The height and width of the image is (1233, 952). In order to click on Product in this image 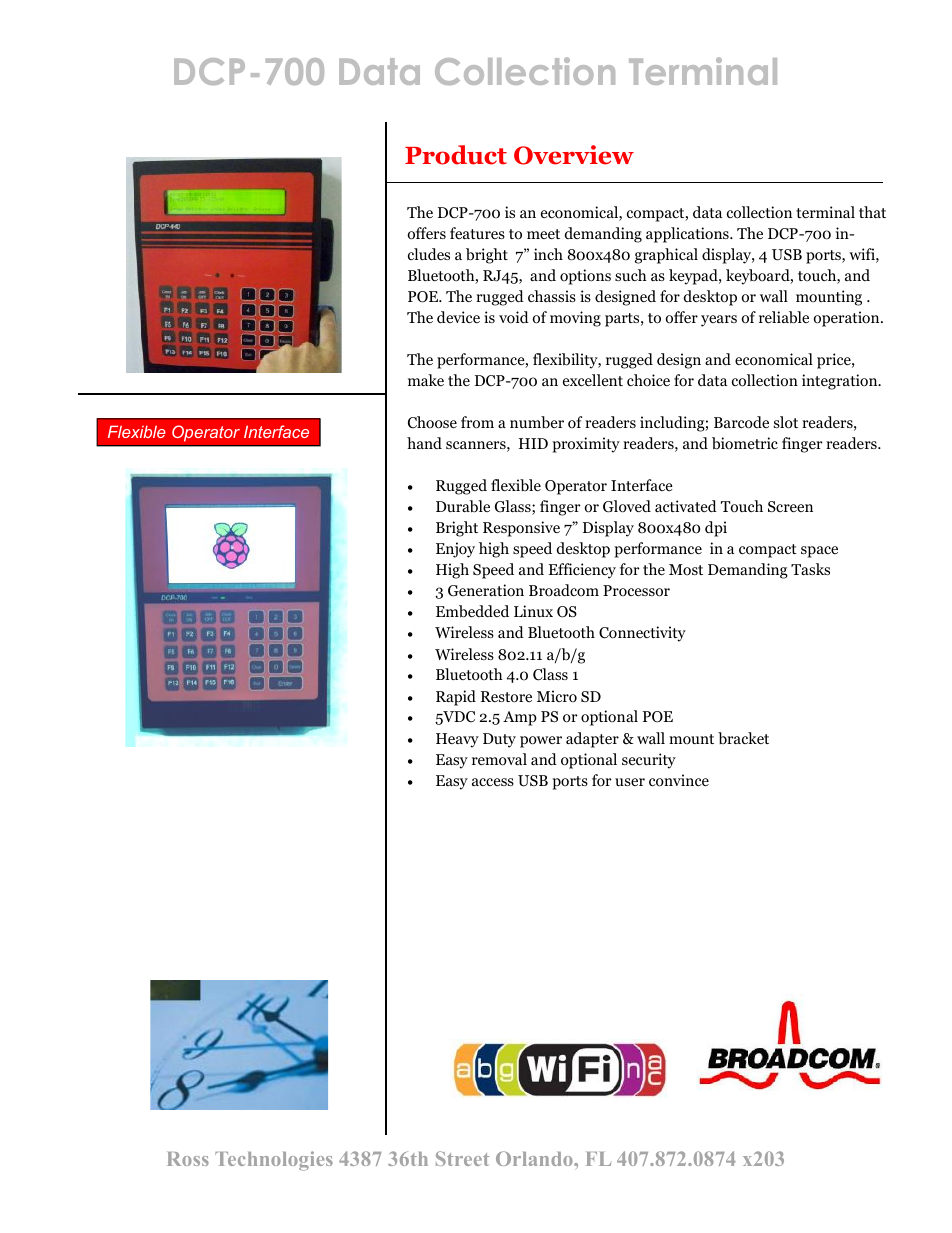, I will do `click(456, 155)`.
